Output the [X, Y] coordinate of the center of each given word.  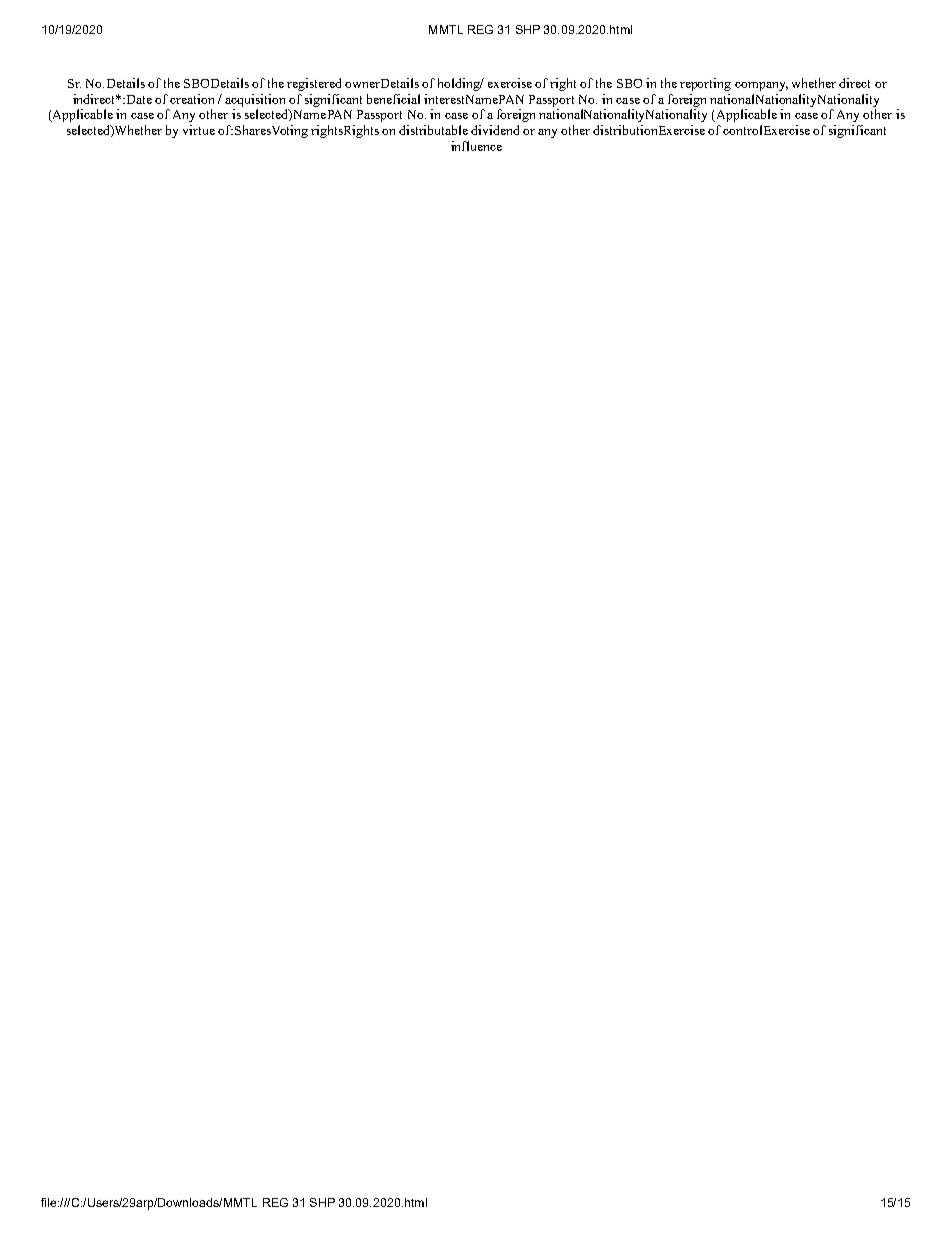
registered [314, 84]
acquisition [255, 100]
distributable [433, 130]
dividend [495, 130]
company [761, 86]
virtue [199, 130]
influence [476, 146]
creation [192, 99]
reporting [705, 84]
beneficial [393, 99]
